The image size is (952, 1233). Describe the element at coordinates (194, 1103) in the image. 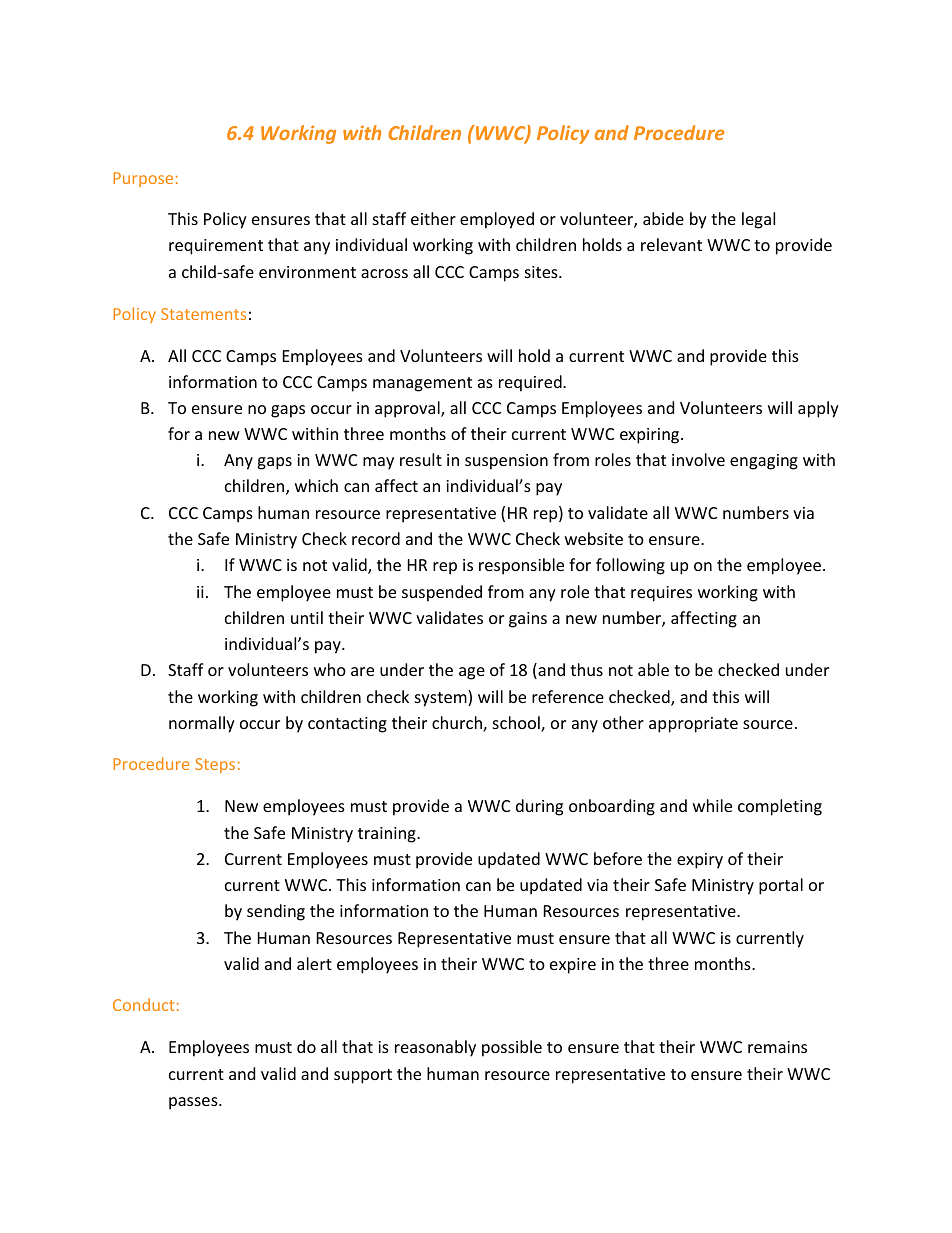

I see `passes` at that location.
